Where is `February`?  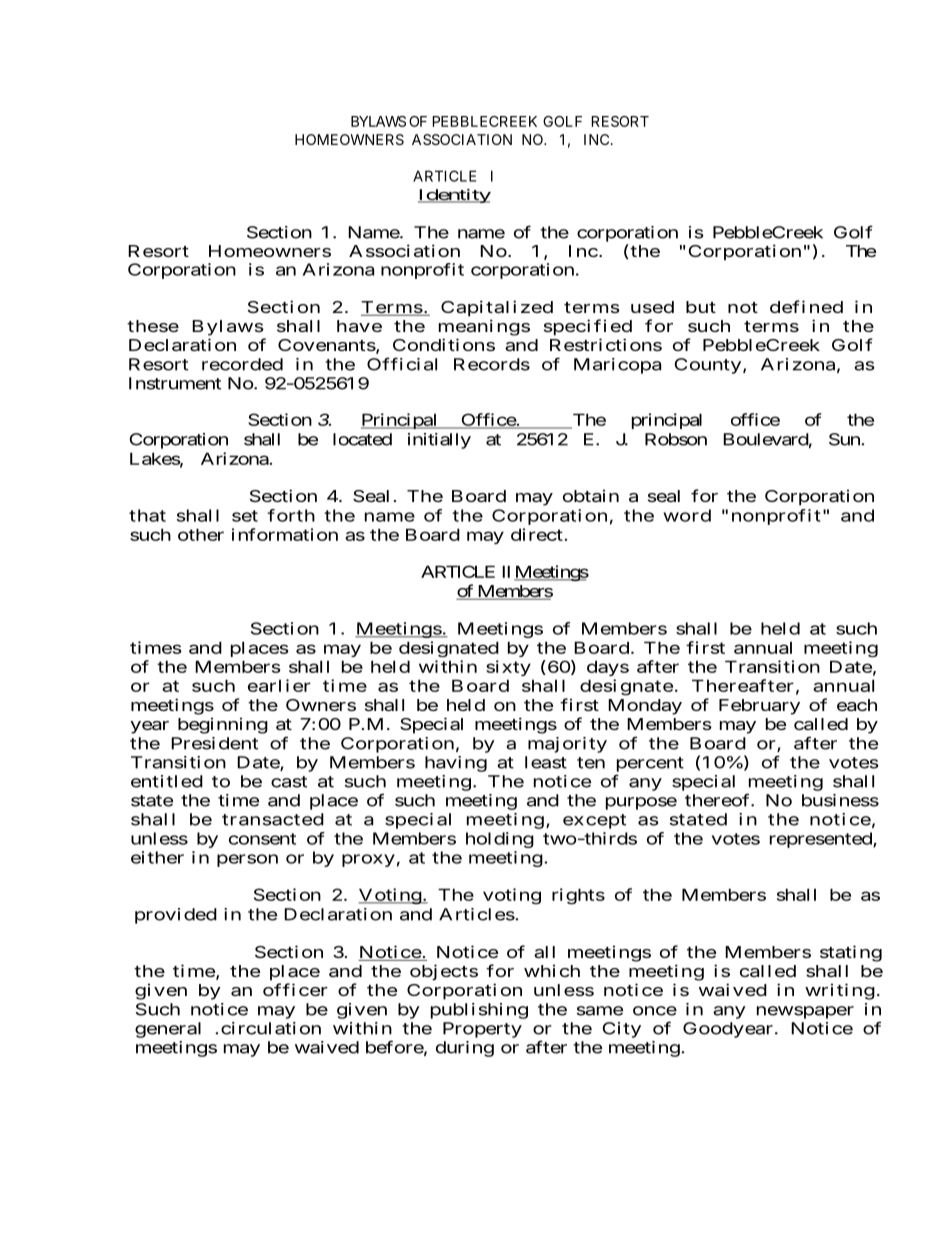
February is located at coordinates (759, 707).
